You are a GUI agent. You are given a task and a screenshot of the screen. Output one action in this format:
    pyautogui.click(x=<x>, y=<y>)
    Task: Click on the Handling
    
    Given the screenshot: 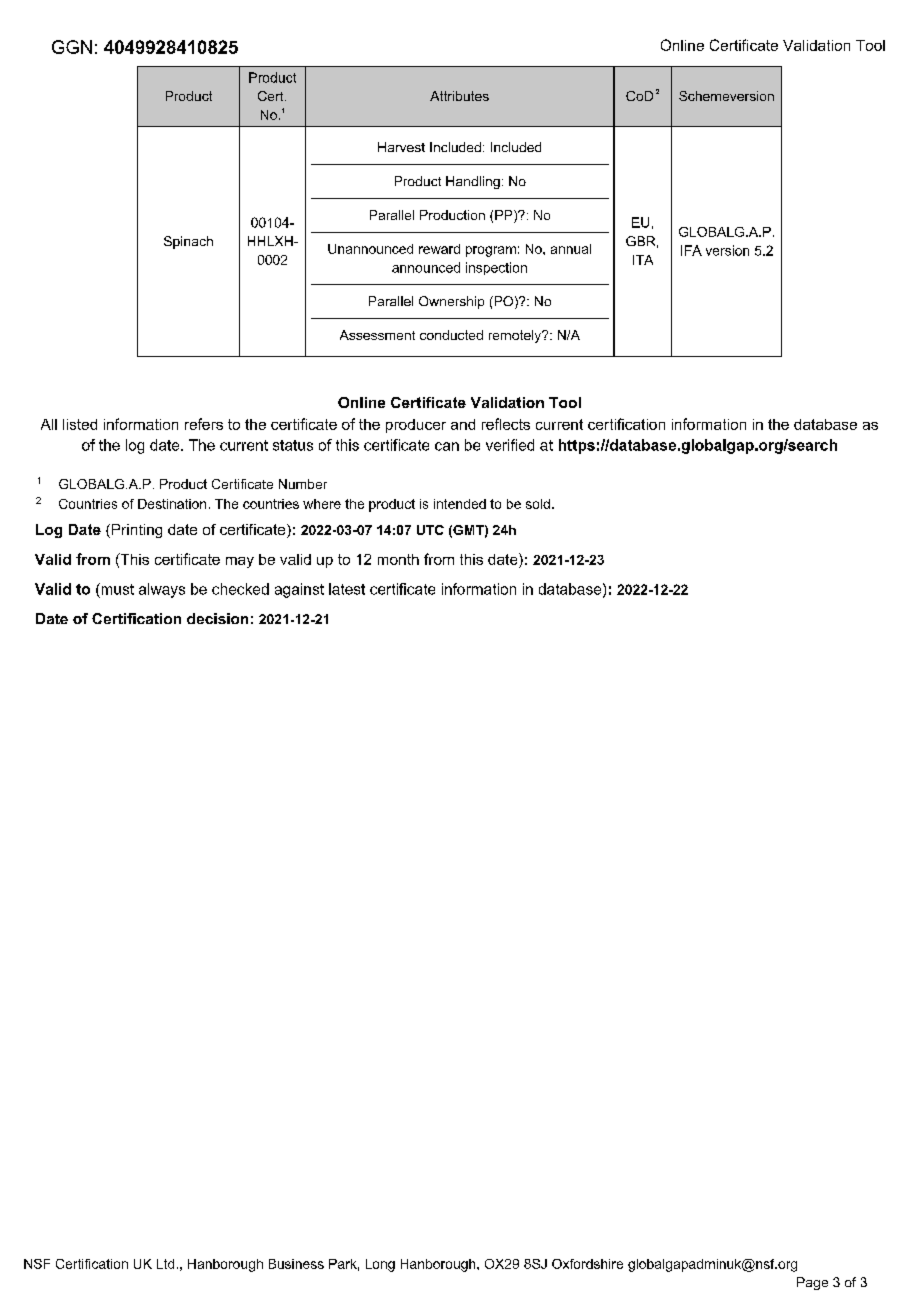 What is the action you would take?
    pyautogui.click(x=473, y=182)
